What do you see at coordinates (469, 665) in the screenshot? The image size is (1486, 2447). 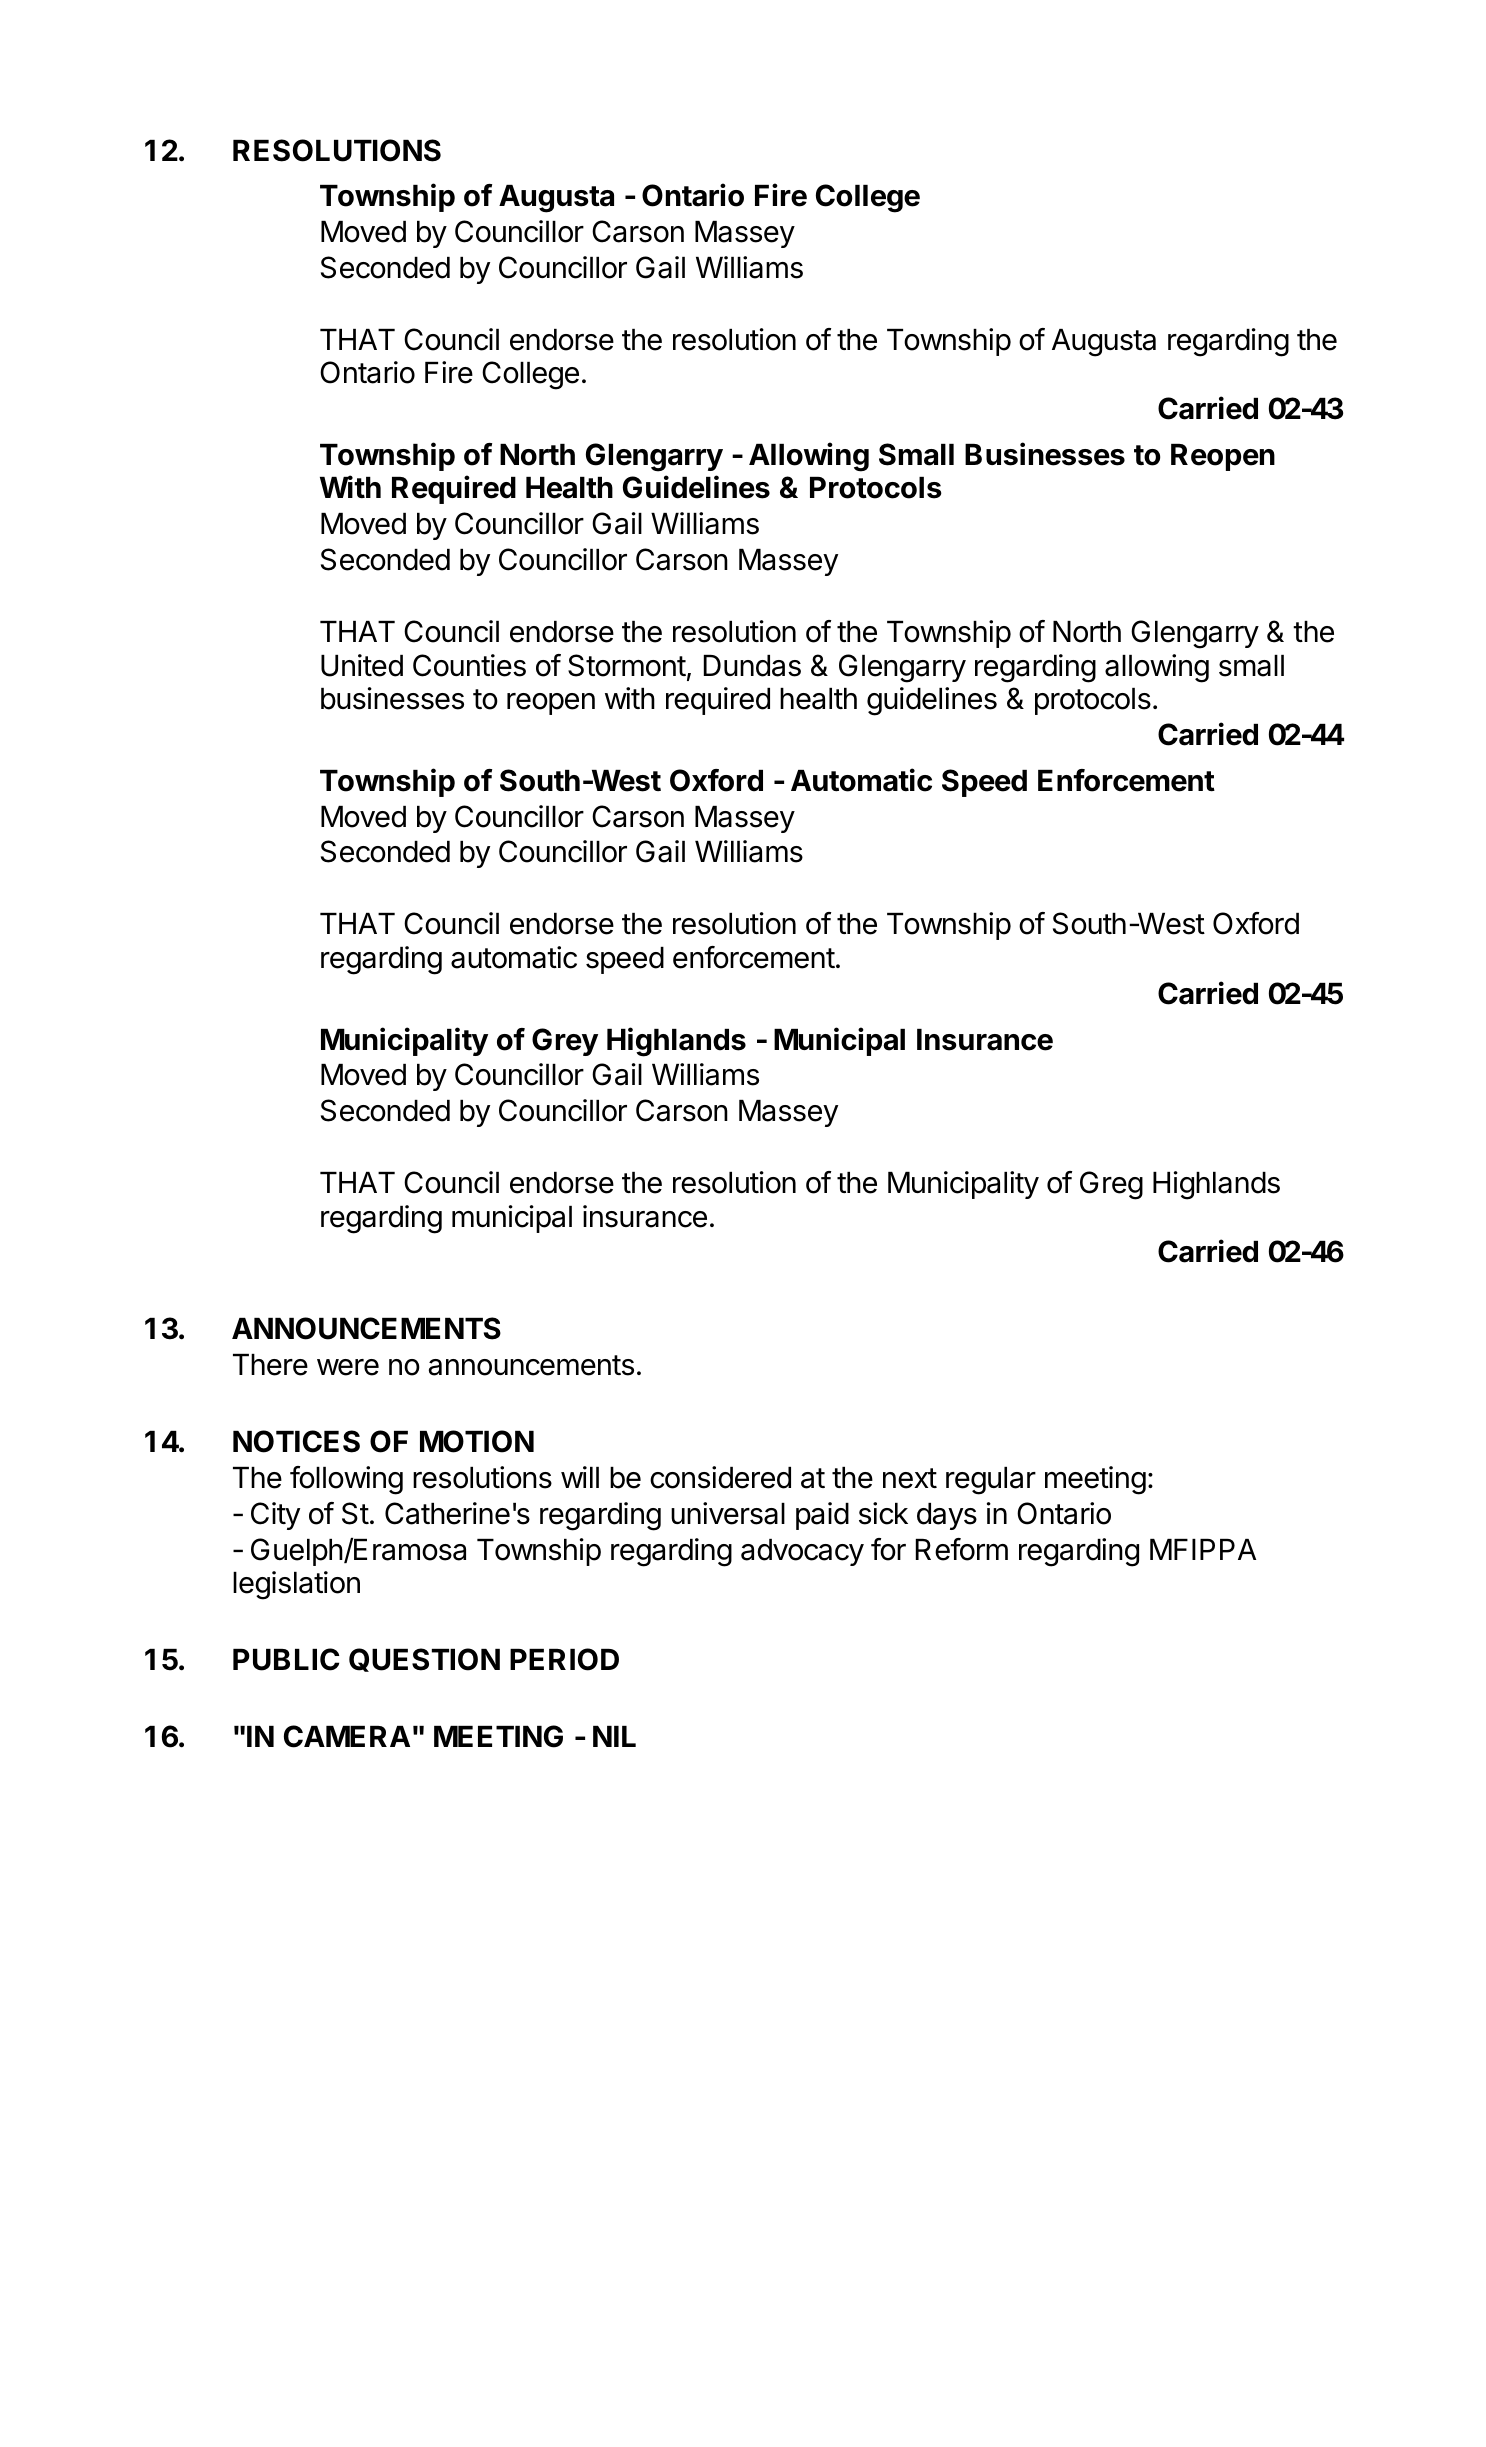 I see `Counties` at bounding box center [469, 665].
